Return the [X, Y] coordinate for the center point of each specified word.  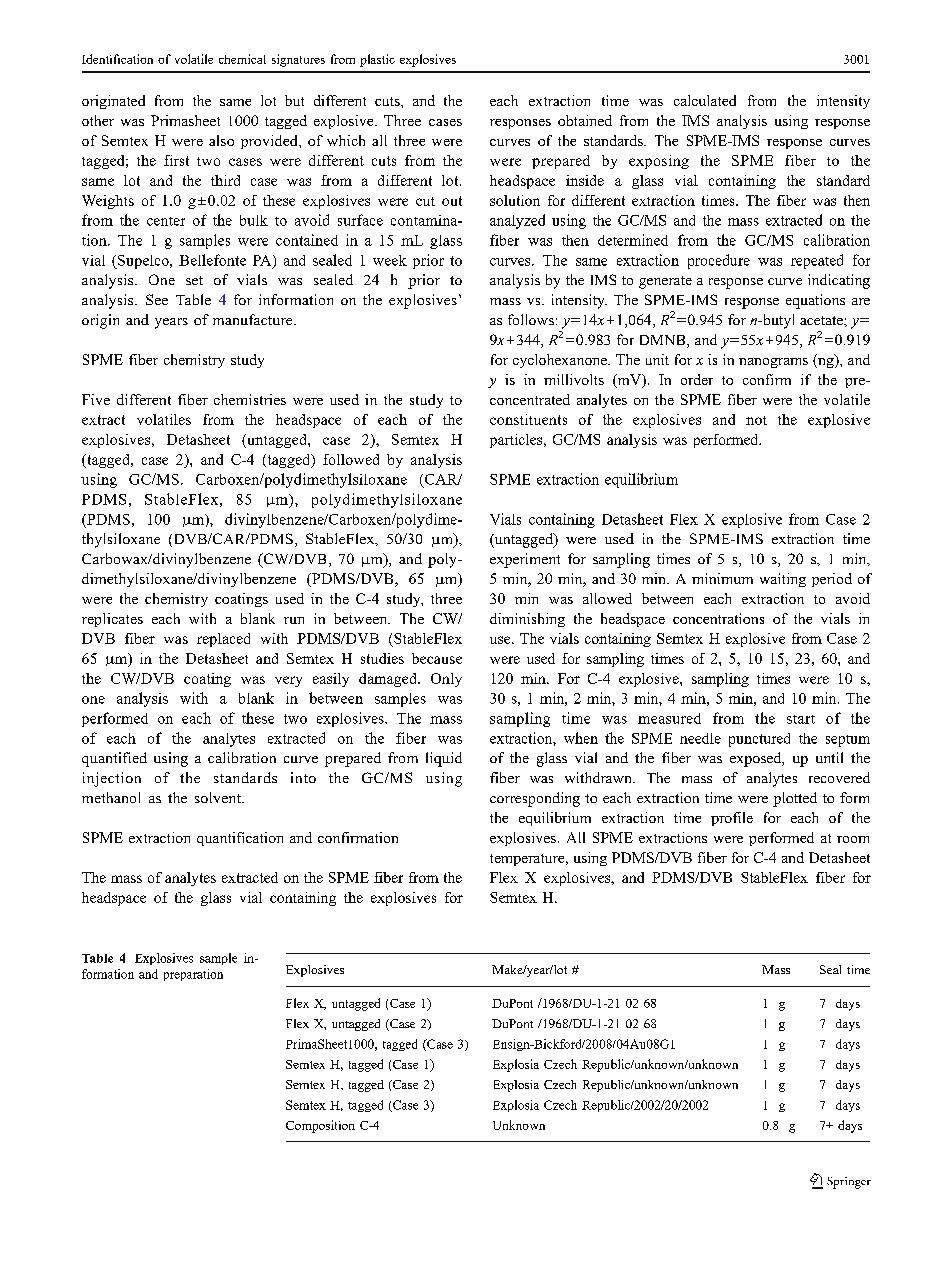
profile [732, 819]
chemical [242, 59]
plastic [377, 60]
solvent [219, 797]
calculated [705, 100]
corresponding [535, 799]
